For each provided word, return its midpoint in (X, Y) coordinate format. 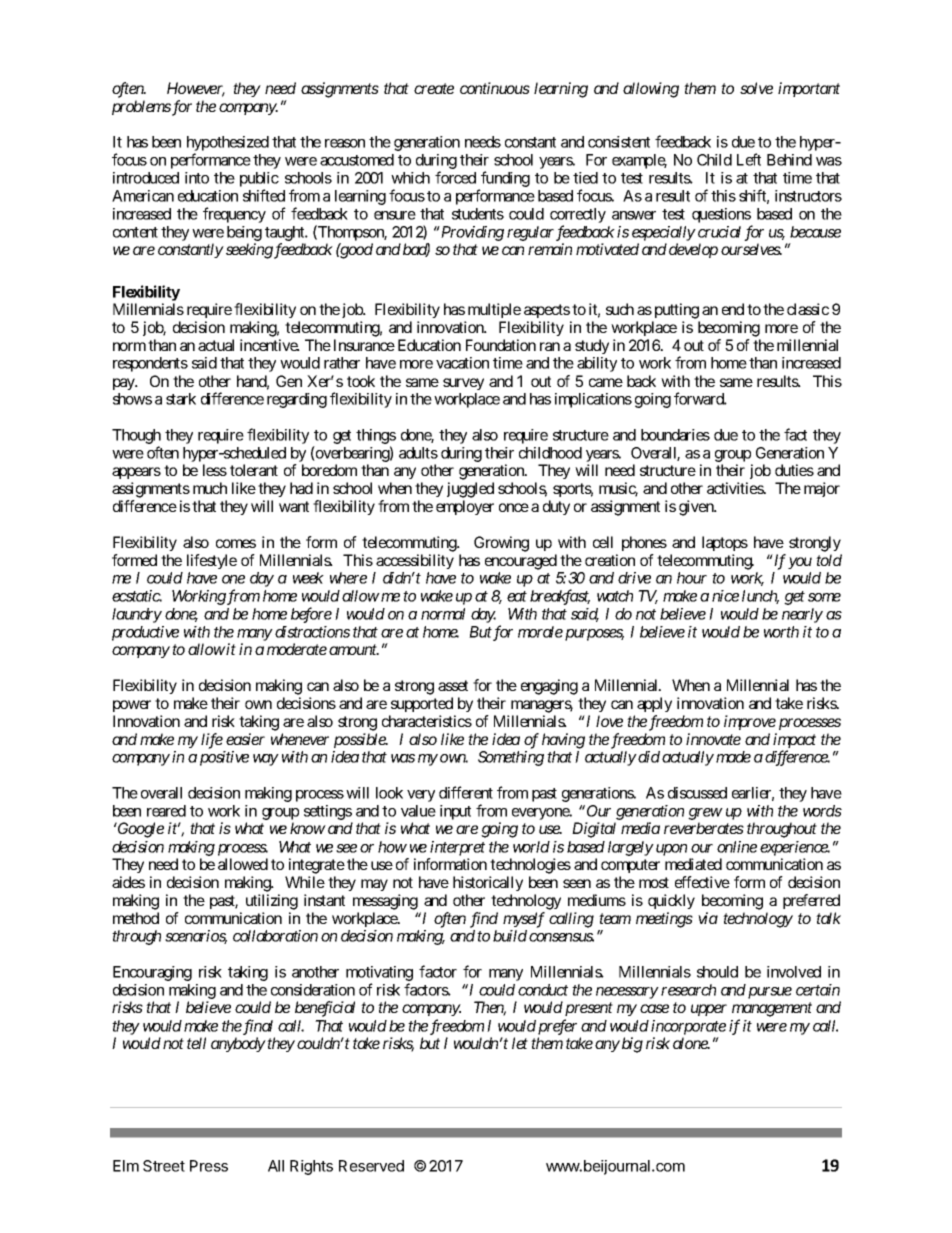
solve (756, 88)
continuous (495, 88)
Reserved (371, 1166)
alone (691, 1043)
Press (209, 1166)
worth (781, 632)
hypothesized (228, 145)
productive (145, 633)
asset (453, 685)
